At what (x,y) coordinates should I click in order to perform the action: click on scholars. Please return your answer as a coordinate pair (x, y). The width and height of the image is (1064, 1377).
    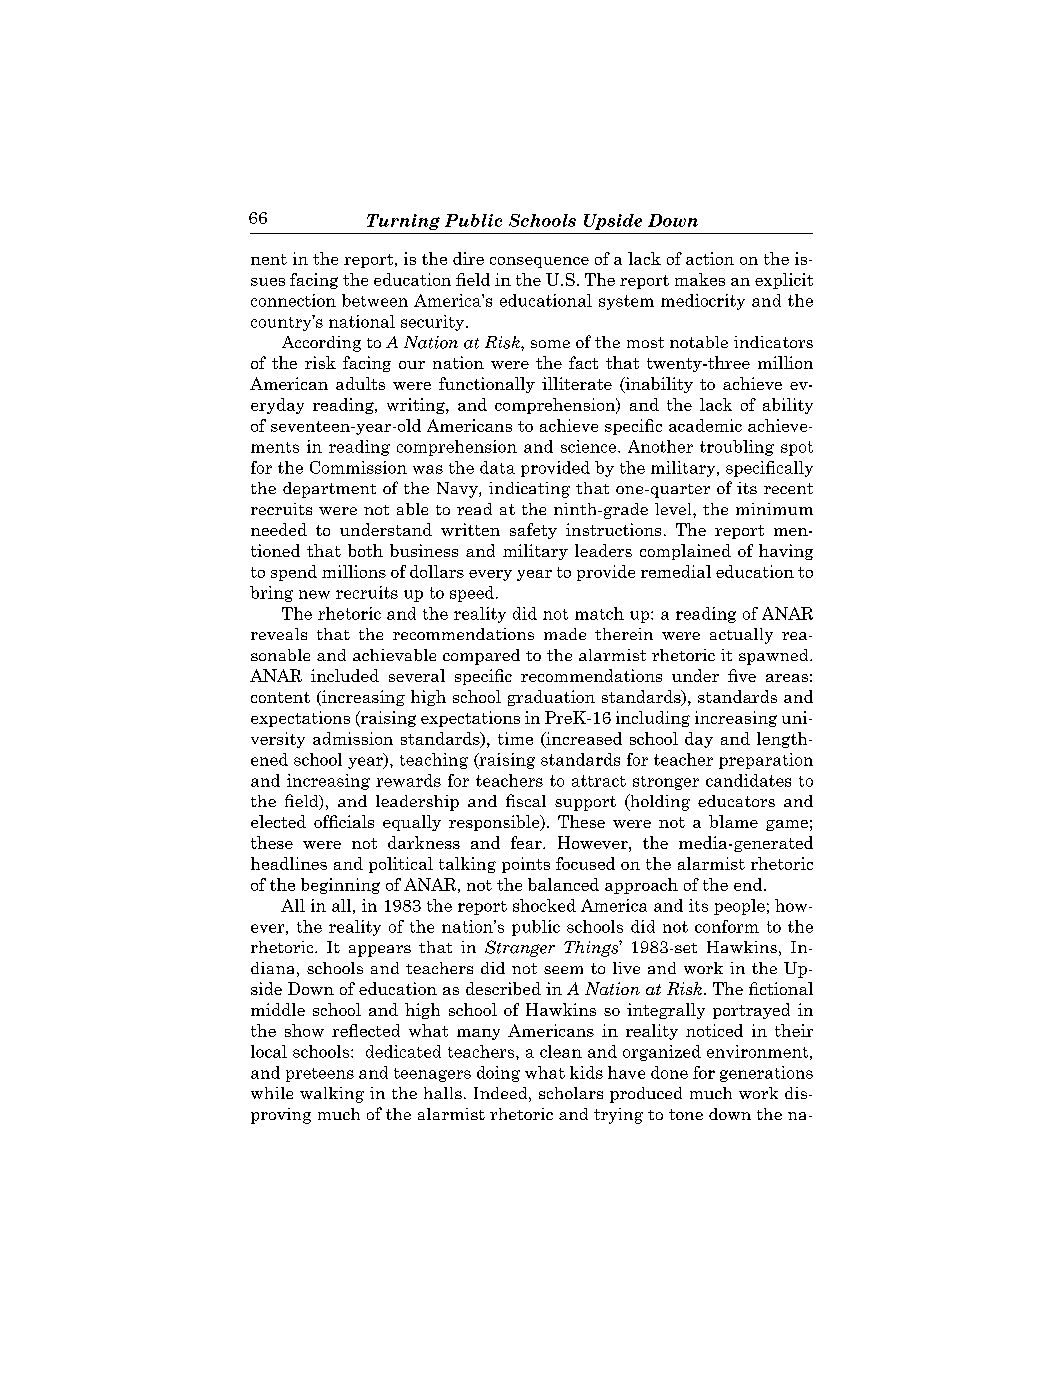
    Looking at the image, I should click on (571, 1093).
